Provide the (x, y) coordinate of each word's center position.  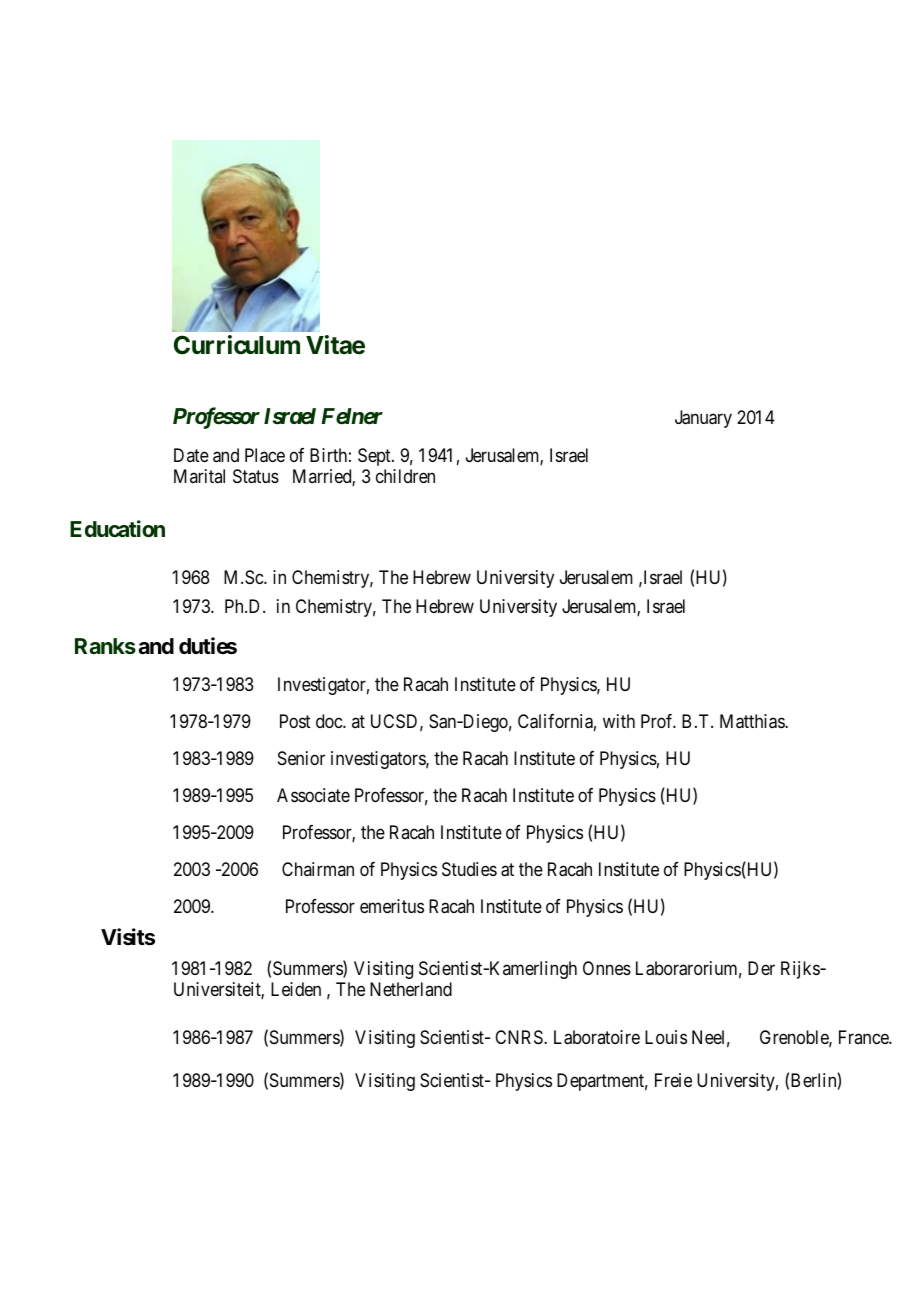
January (703, 419)
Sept (375, 457)
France (864, 1037)
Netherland (411, 989)
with (619, 721)
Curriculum (237, 345)
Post (295, 721)
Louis (666, 1037)
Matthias (753, 721)
